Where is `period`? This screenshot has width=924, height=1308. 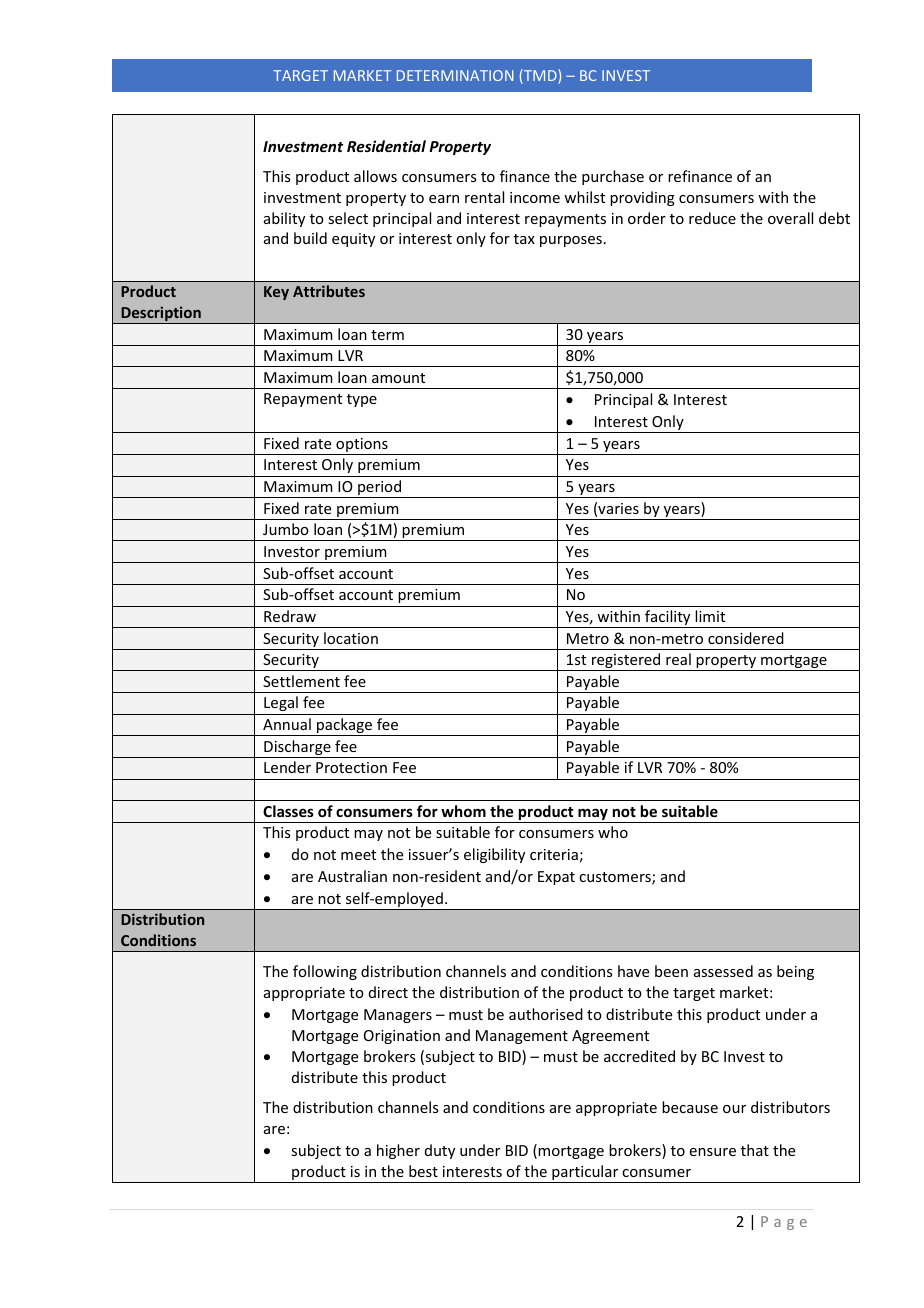 period is located at coordinates (380, 489).
